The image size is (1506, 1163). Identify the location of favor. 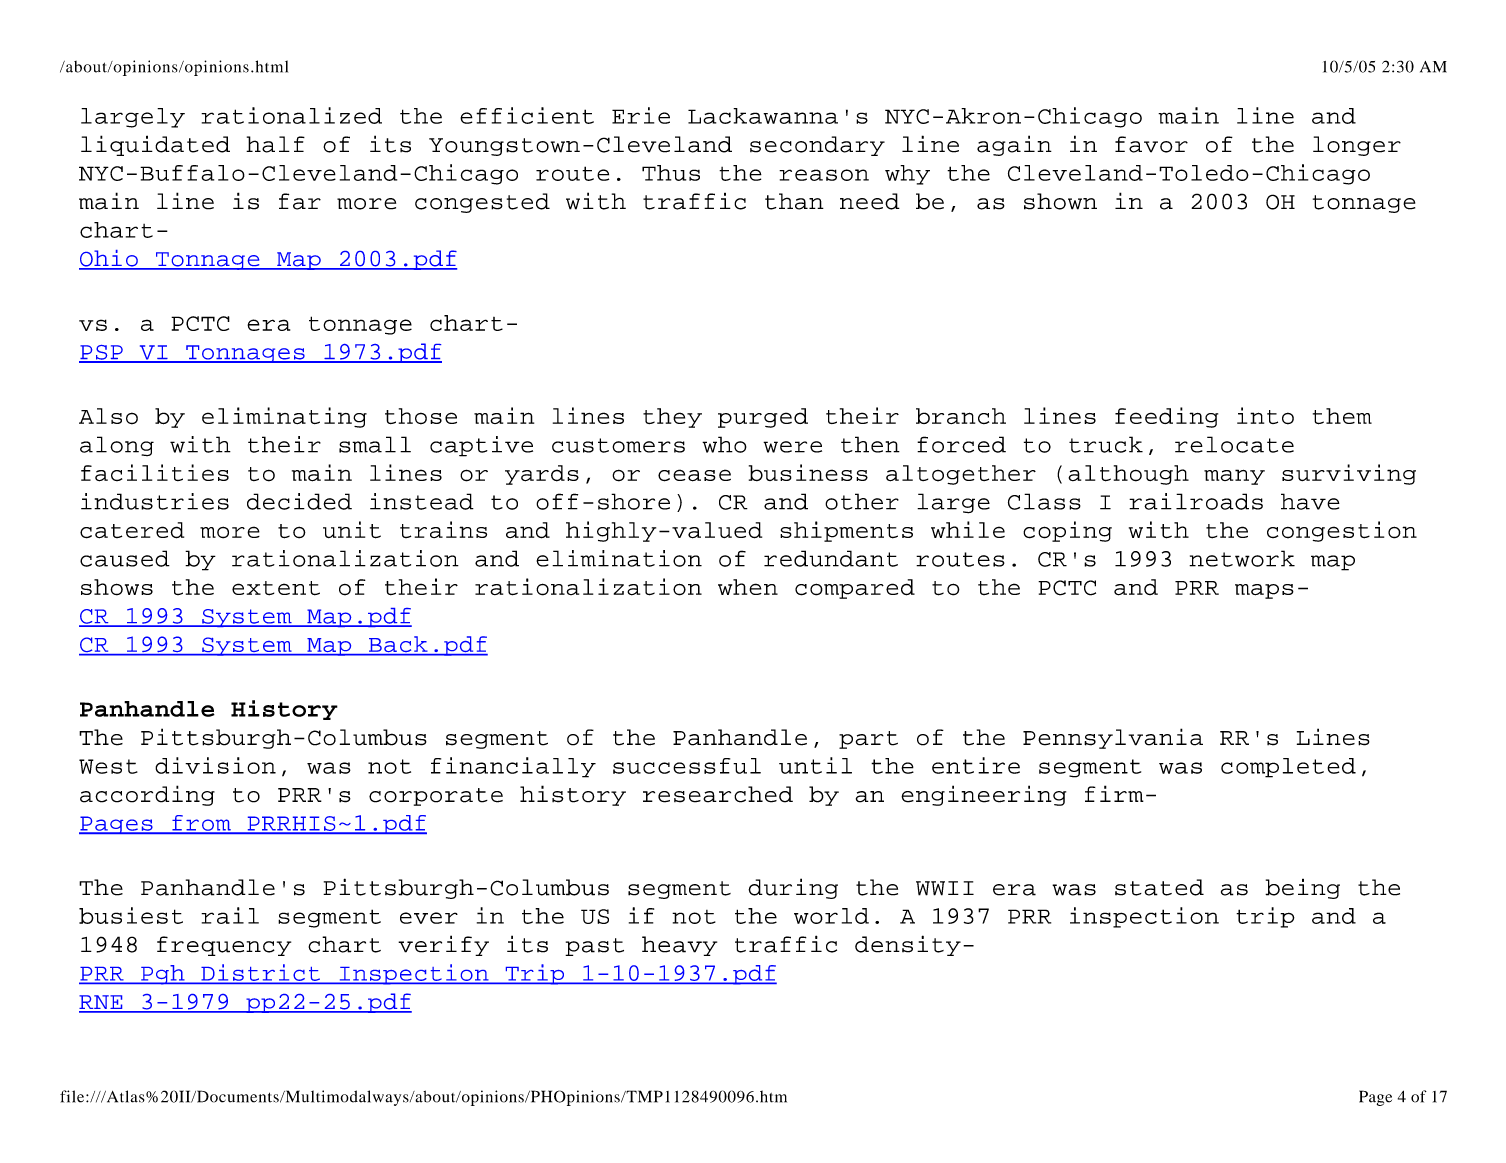
(1151, 144).
